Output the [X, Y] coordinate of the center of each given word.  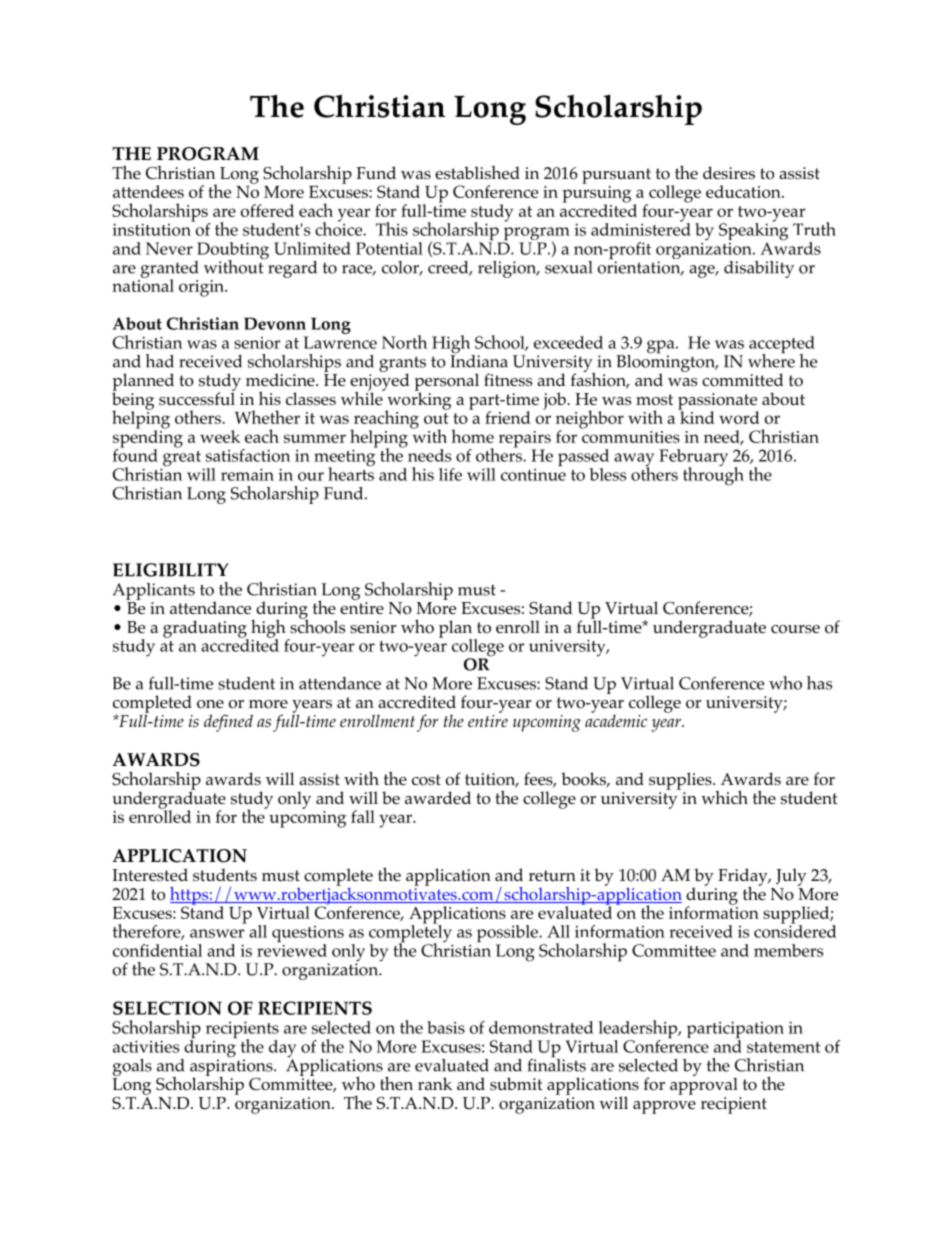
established [477, 173]
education [744, 191]
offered [267, 210]
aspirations [232, 1067]
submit [516, 1084]
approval [704, 1085]
